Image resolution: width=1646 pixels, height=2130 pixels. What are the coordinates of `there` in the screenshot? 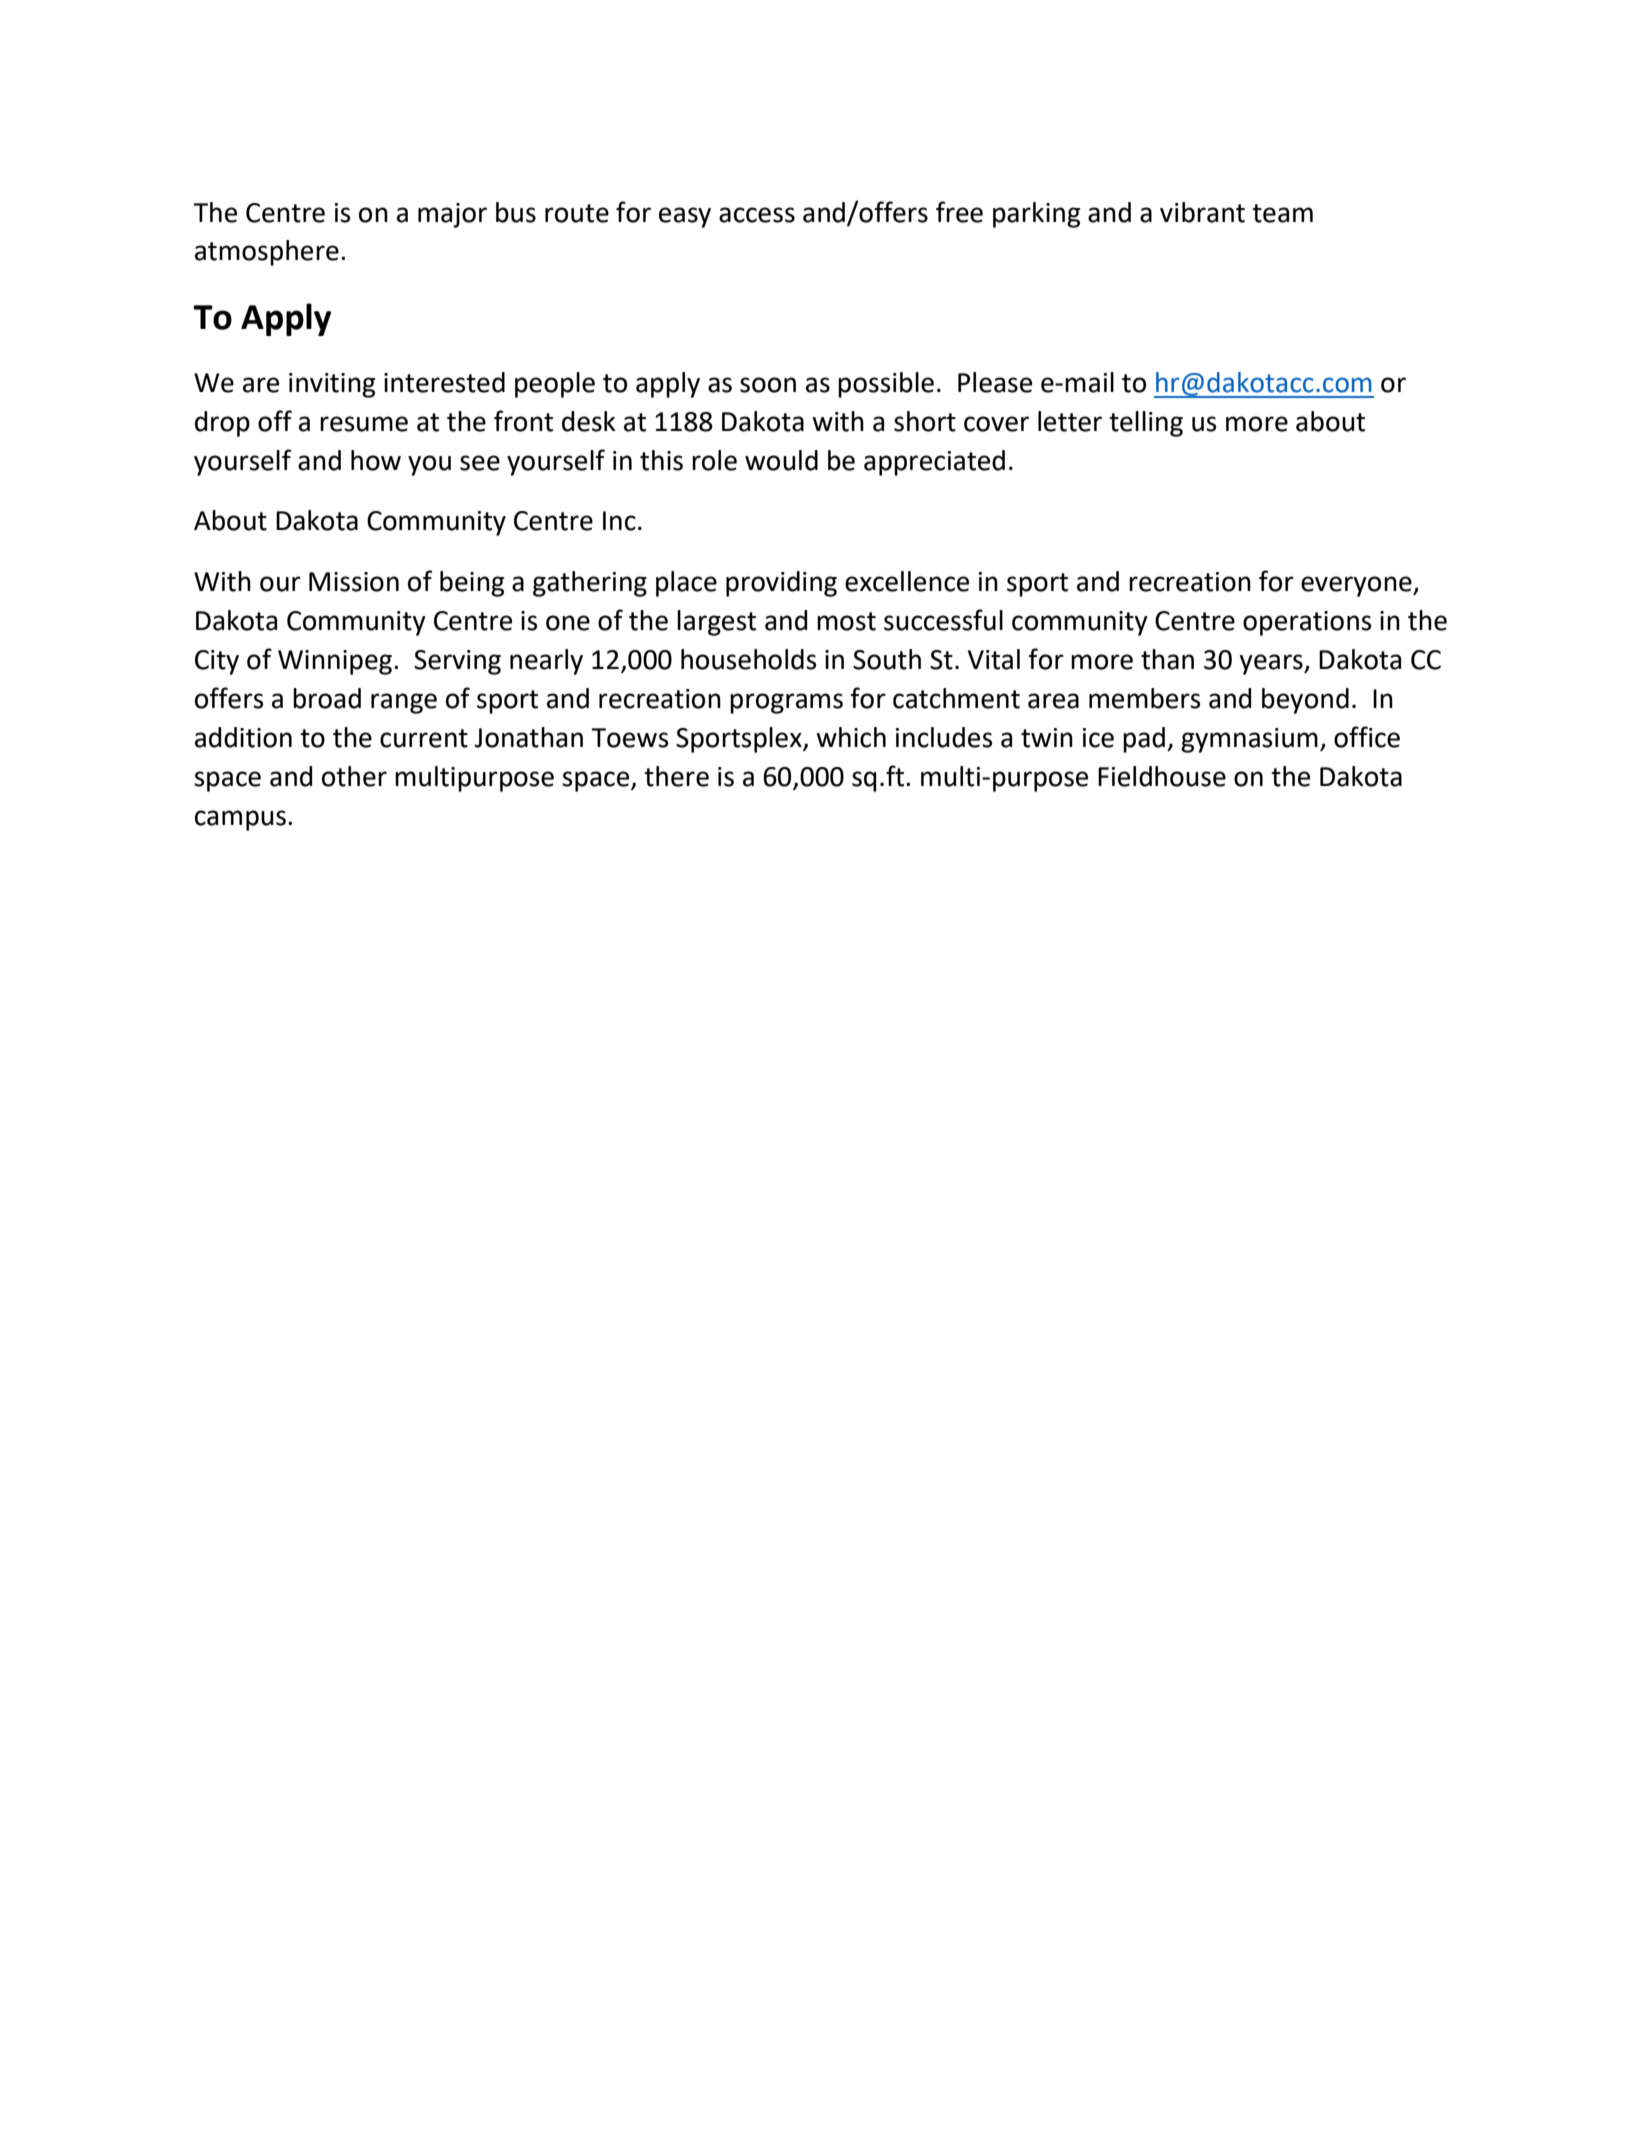 It's located at (676, 776).
